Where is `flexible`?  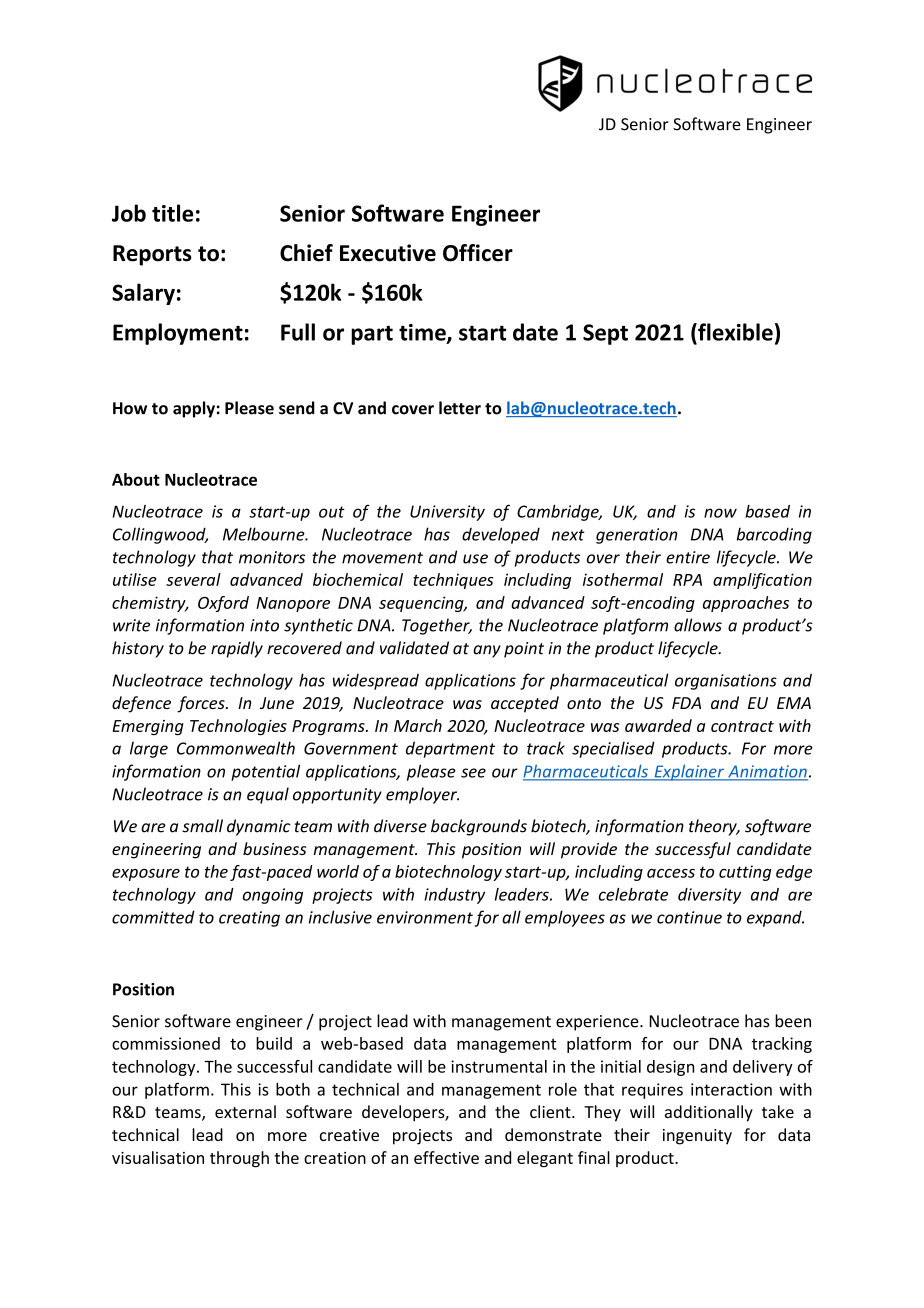
flexible is located at coordinates (734, 332).
